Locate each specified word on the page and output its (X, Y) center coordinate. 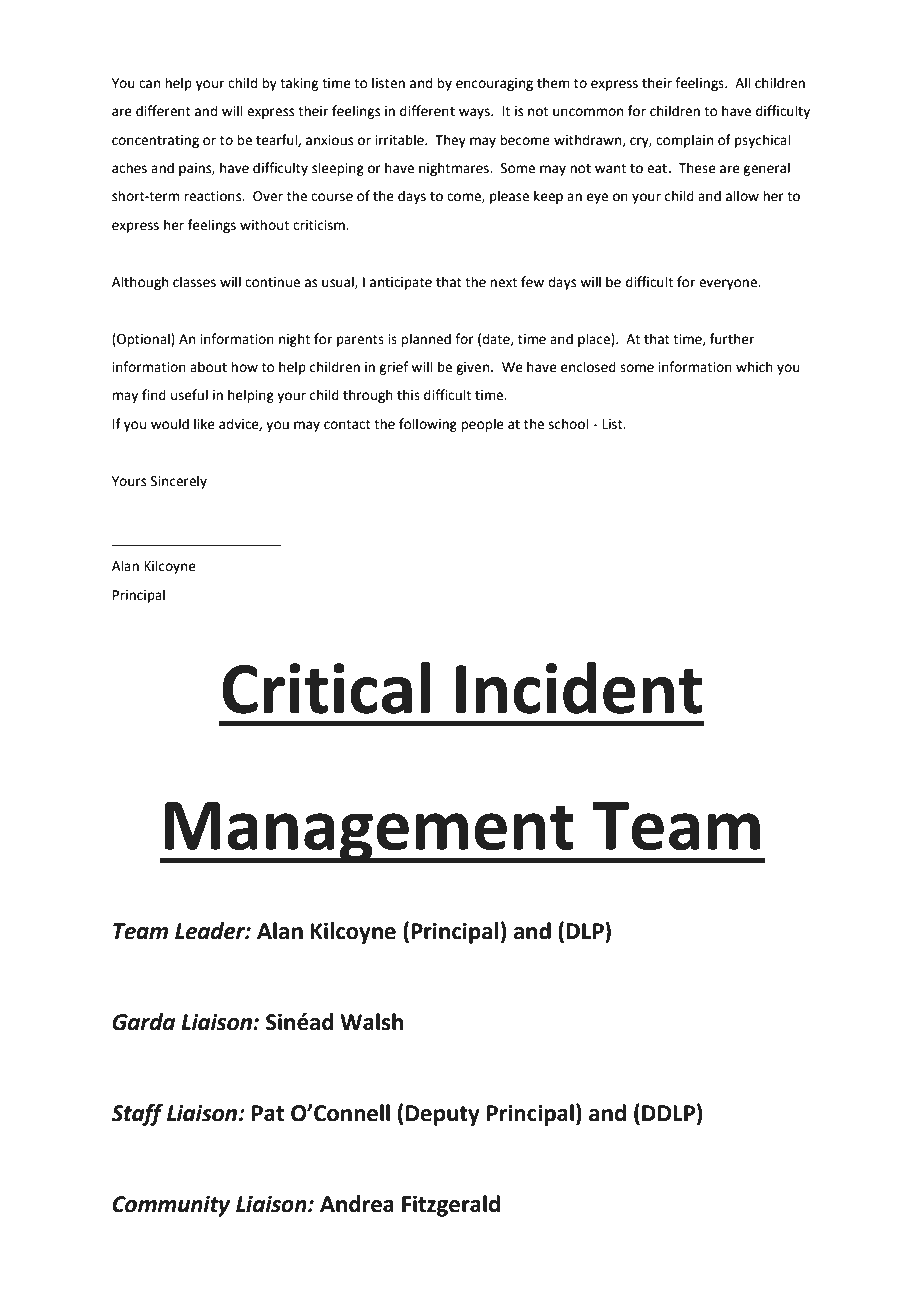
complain (684, 141)
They (450, 141)
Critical (326, 688)
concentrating (155, 141)
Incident (579, 688)
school (569, 424)
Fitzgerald (451, 1206)
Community (171, 1206)
